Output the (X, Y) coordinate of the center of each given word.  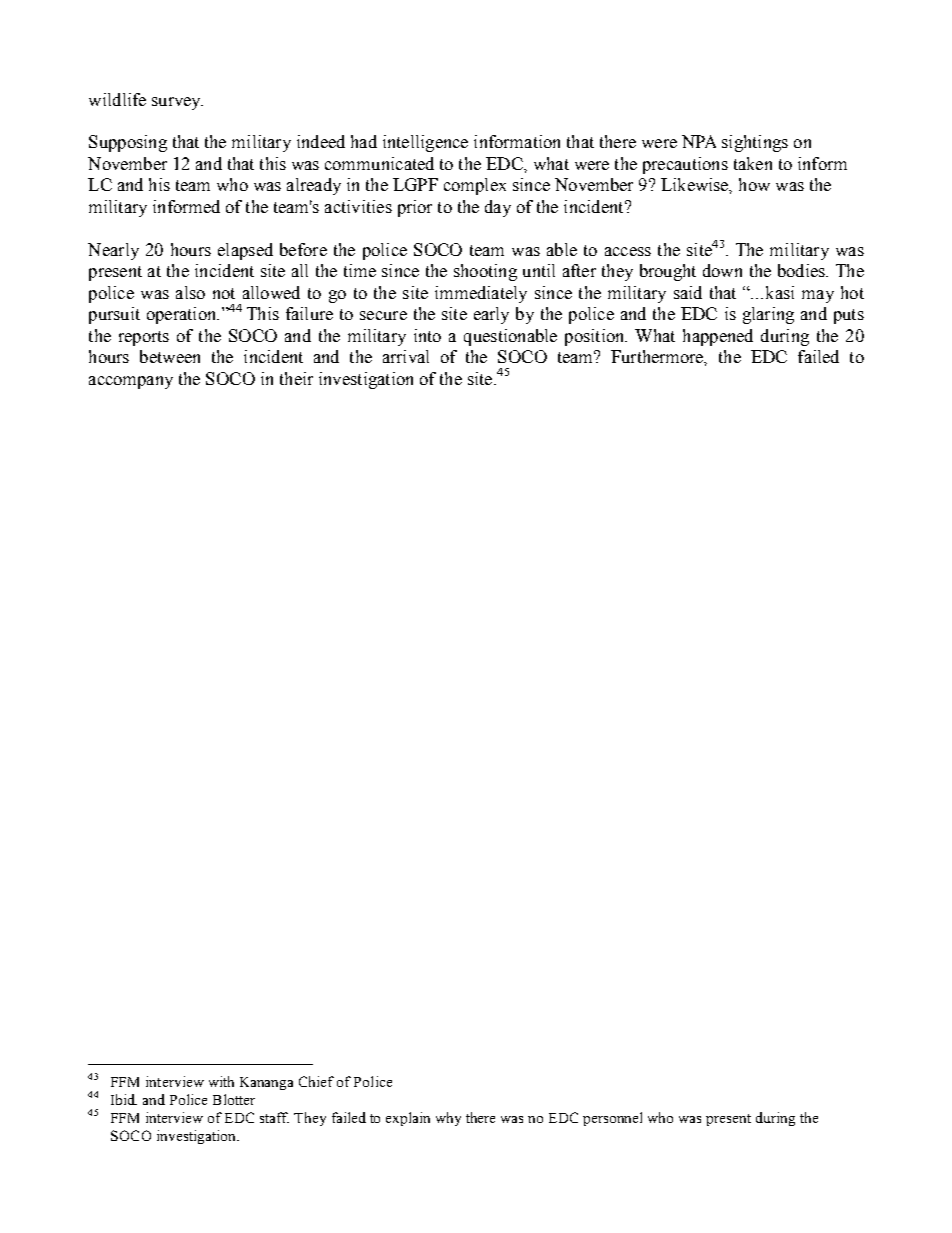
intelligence (425, 143)
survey (177, 103)
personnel (612, 1119)
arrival (406, 356)
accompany (131, 382)
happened (718, 337)
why (448, 1119)
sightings (755, 143)
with (221, 1081)
